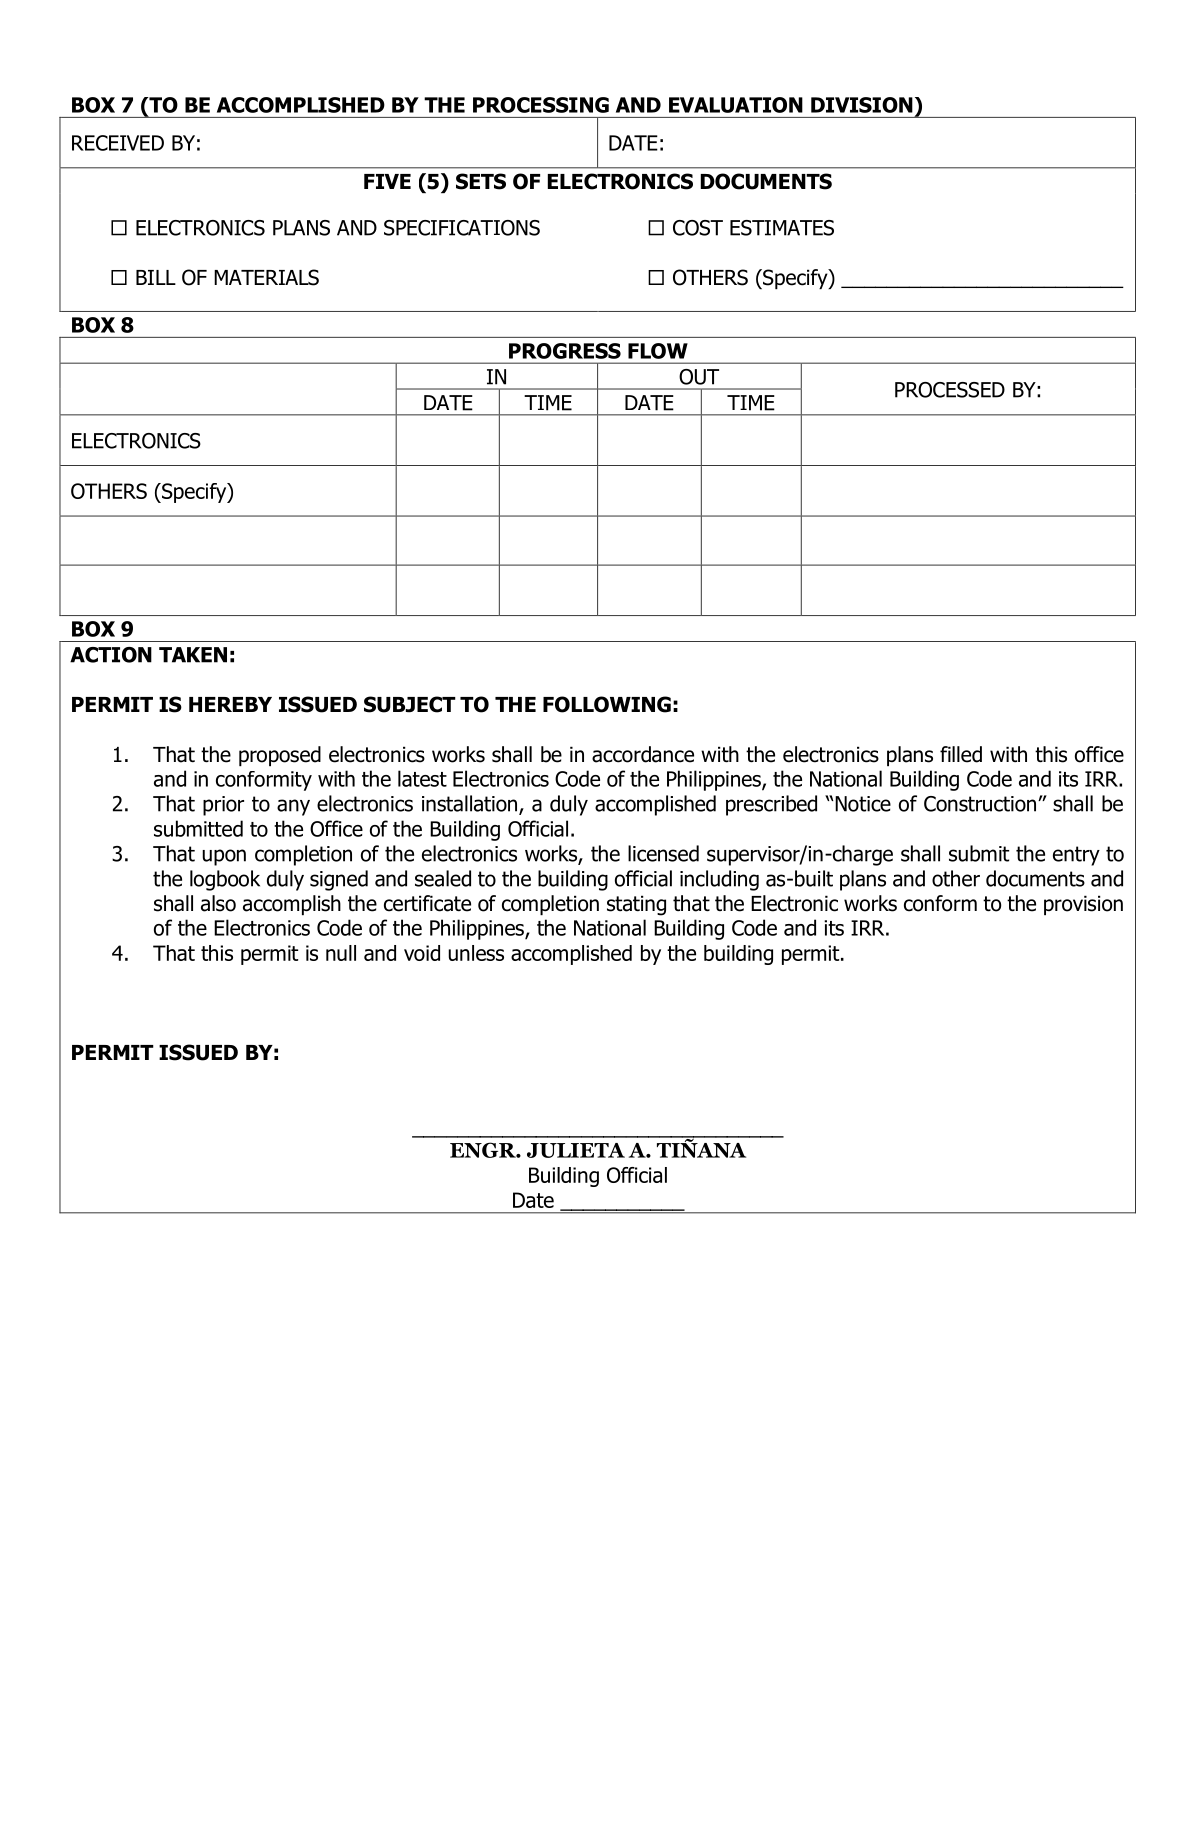 Image resolution: width=1195 pixels, height=1834 pixels. Describe the element at coordinates (223, 806) in the image. I see `prior` at that location.
